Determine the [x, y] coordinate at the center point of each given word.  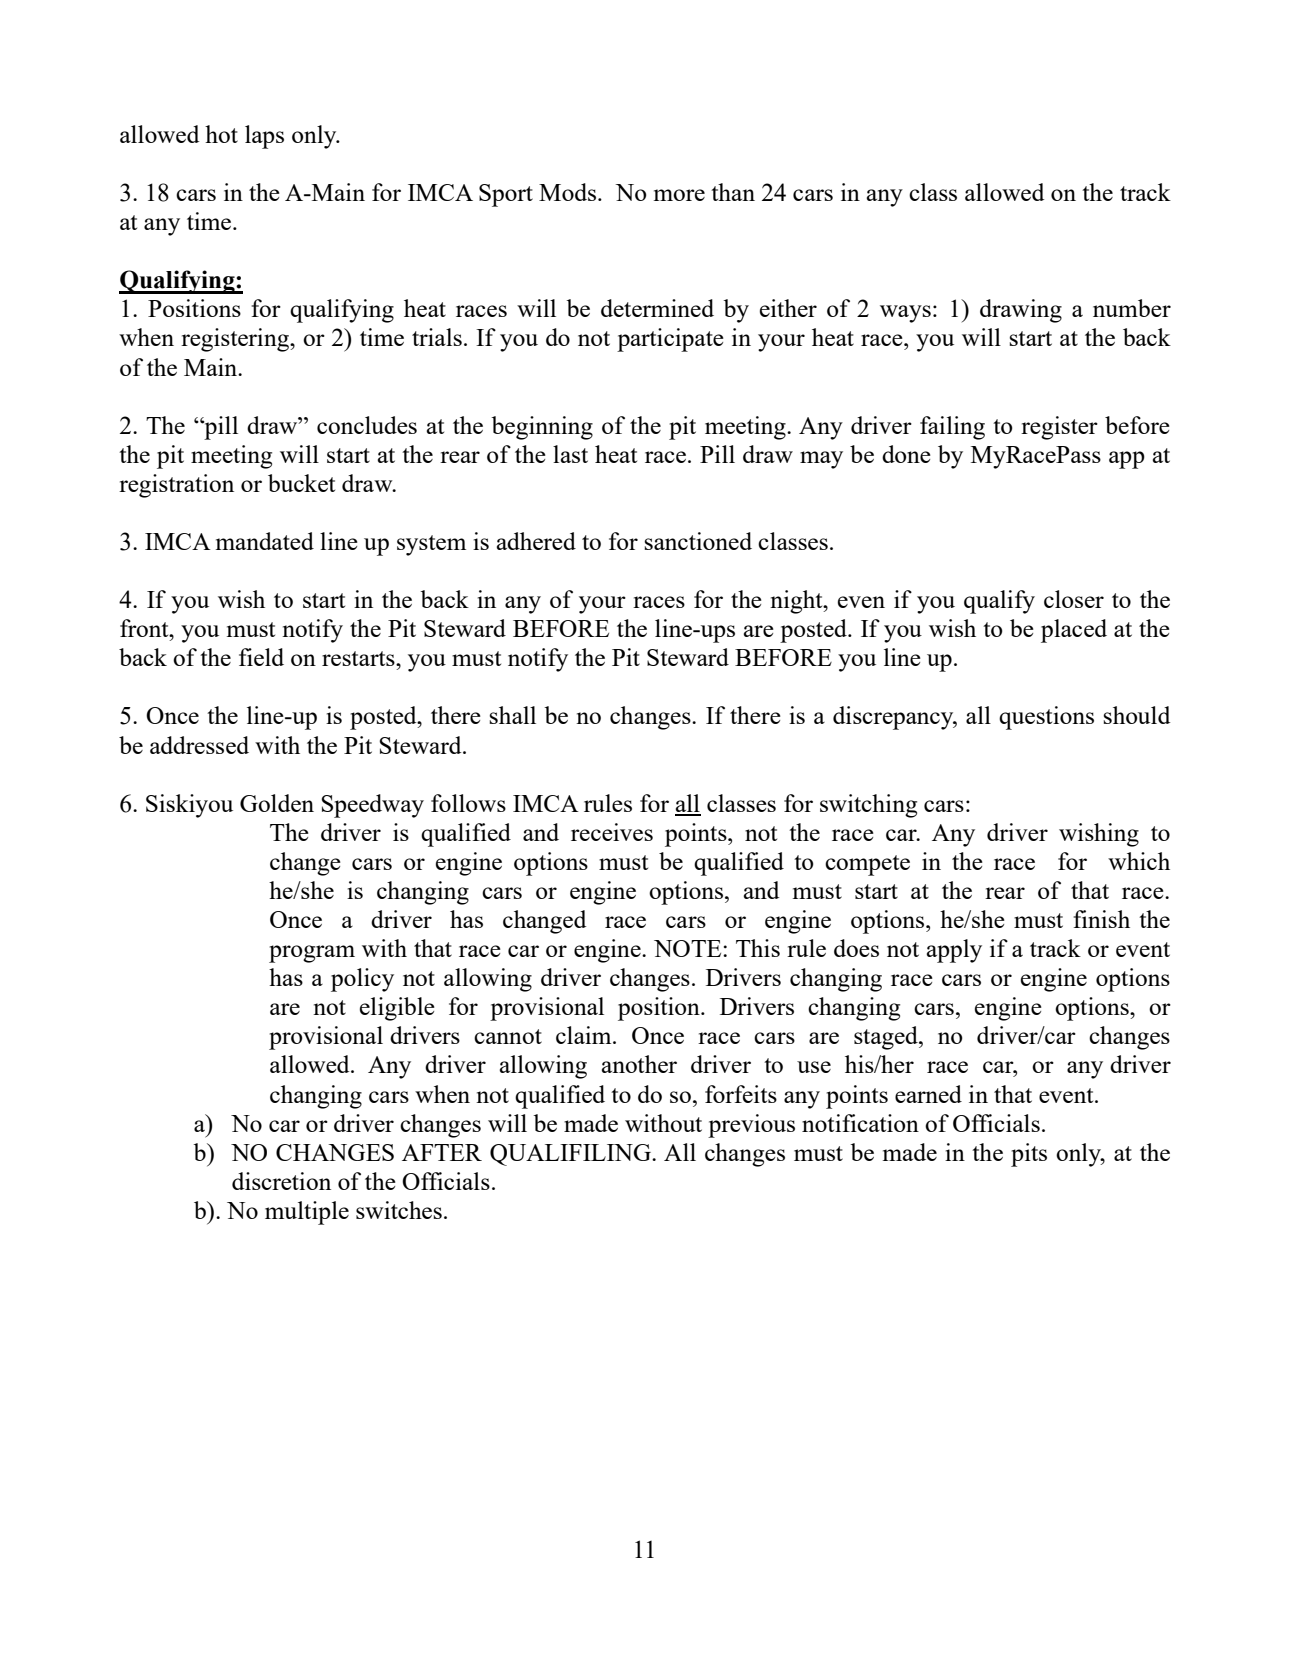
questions [1046, 718]
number [1132, 308]
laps [264, 137]
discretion [281, 1181]
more [679, 195]
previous [751, 1126]
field [261, 657]
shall [512, 715]
